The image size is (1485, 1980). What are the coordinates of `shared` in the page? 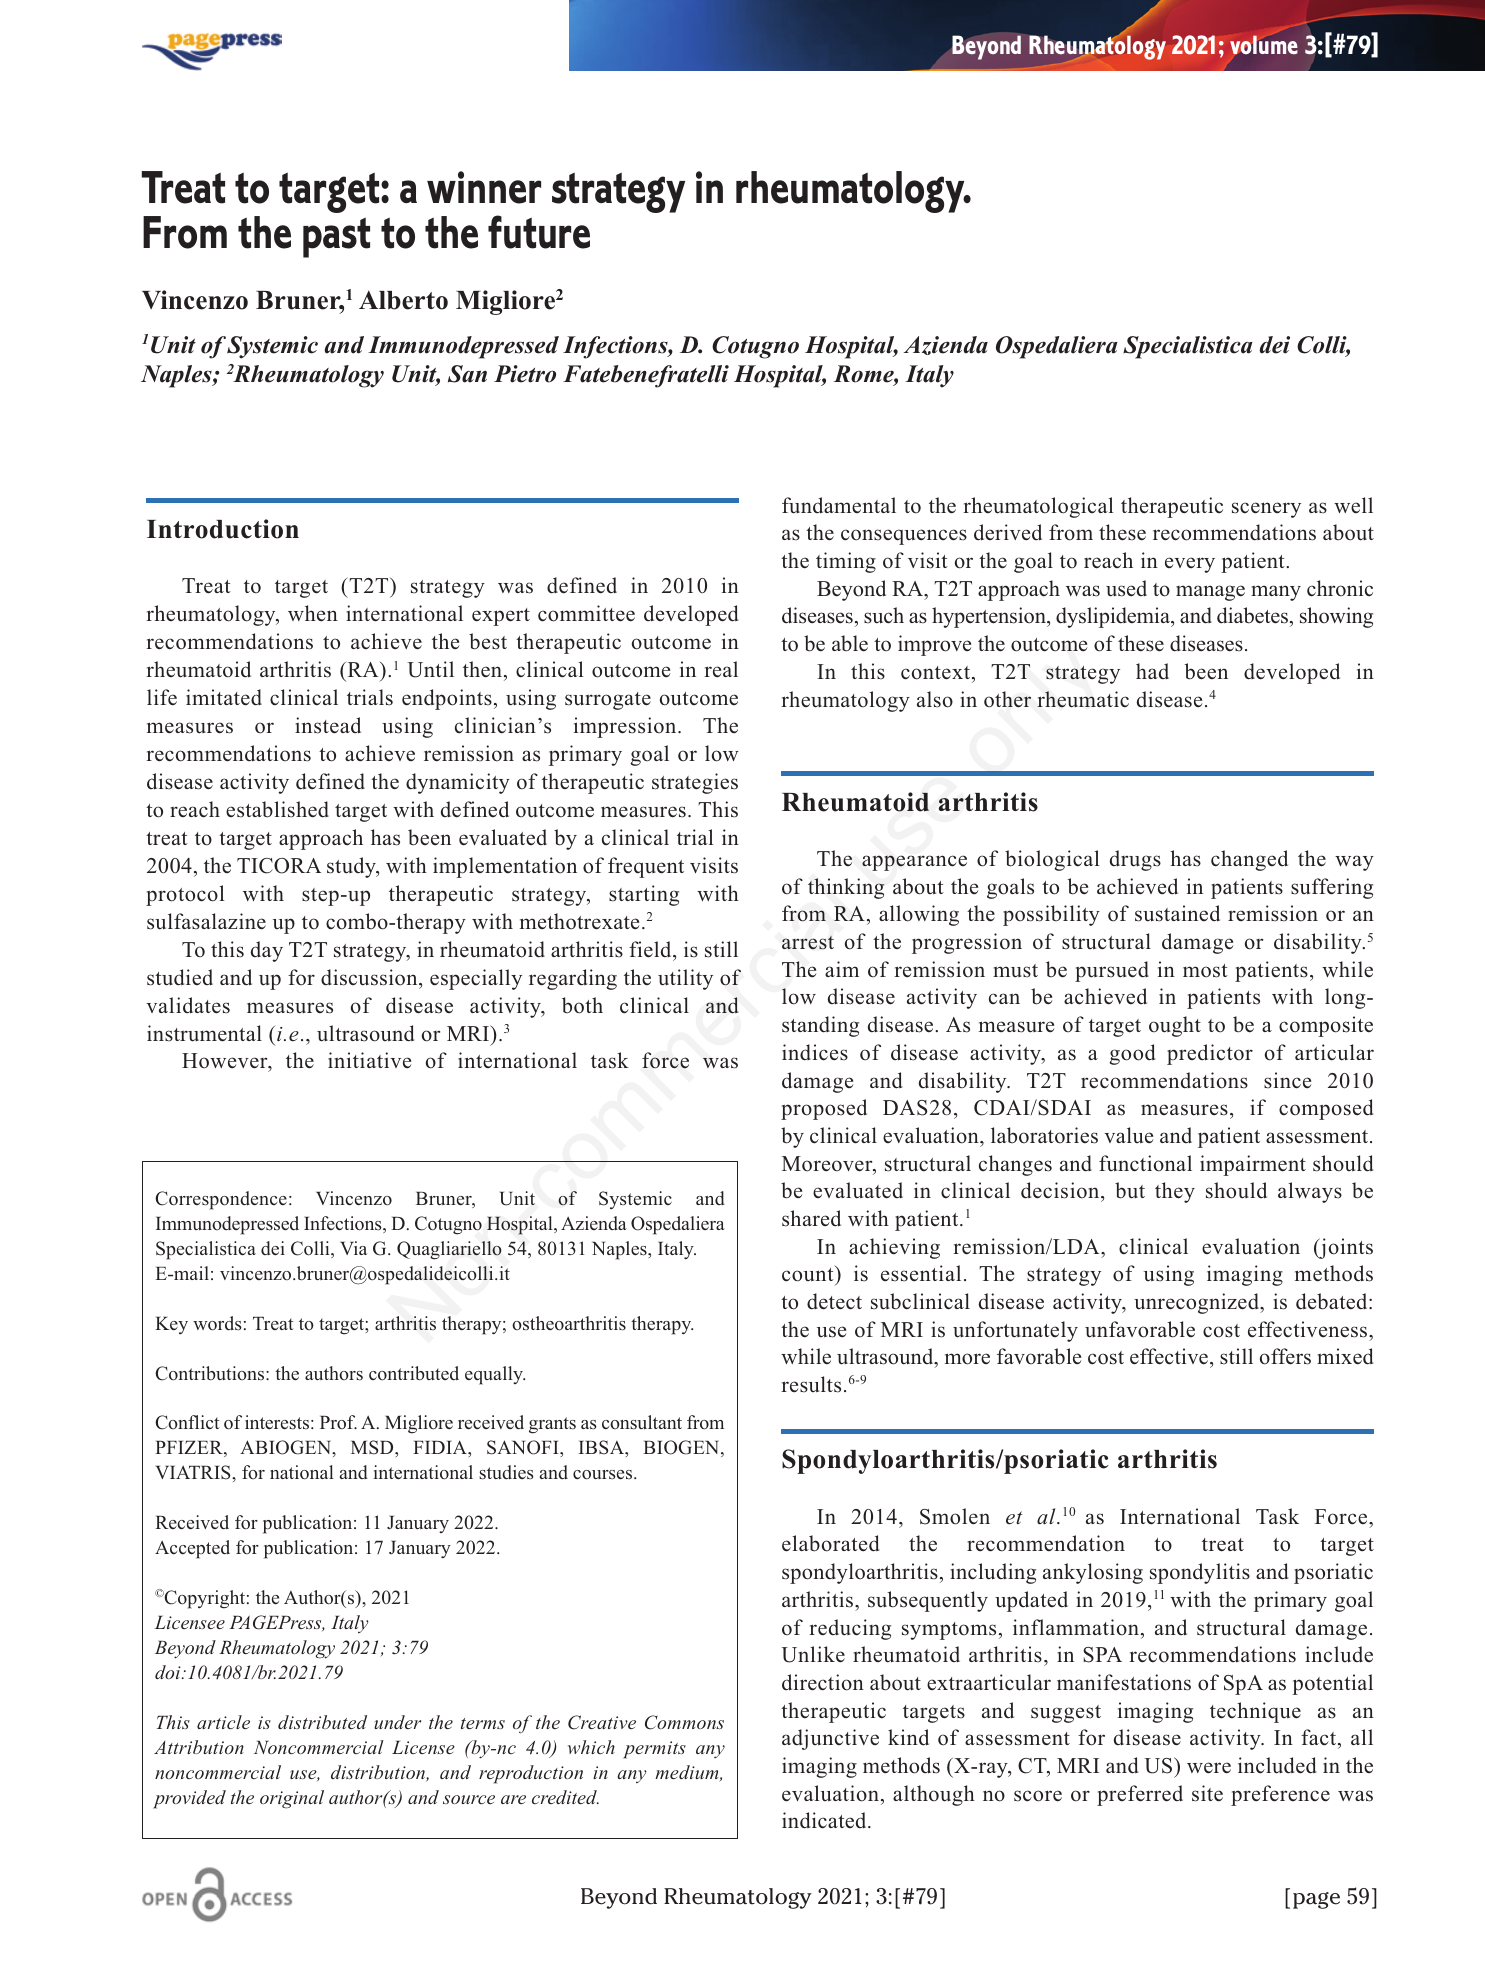 It's located at (811, 1218).
